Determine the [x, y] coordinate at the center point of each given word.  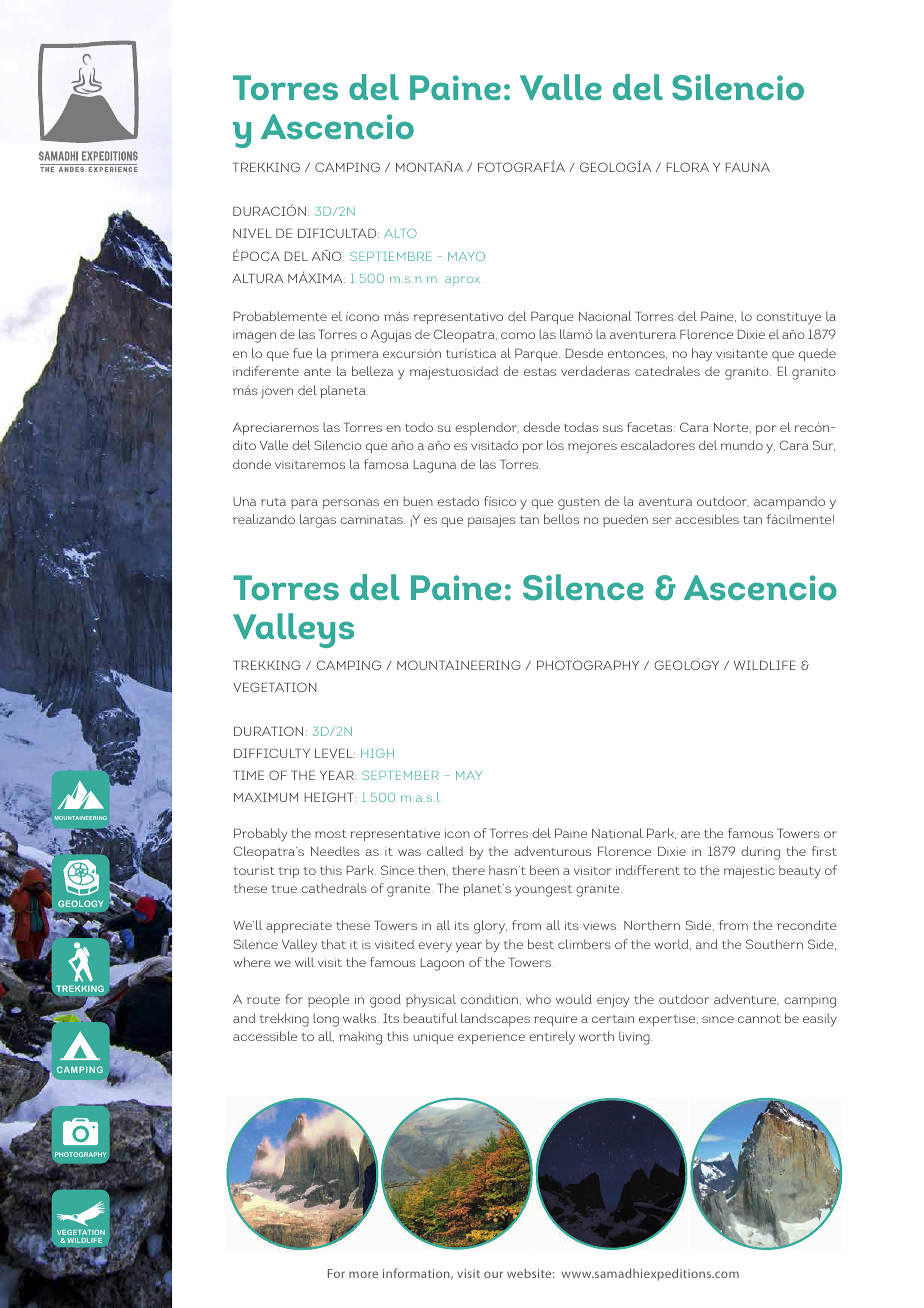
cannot [759, 1019]
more [363, 1274]
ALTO [400, 233]
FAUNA [748, 167]
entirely [552, 1037]
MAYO [466, 256]
